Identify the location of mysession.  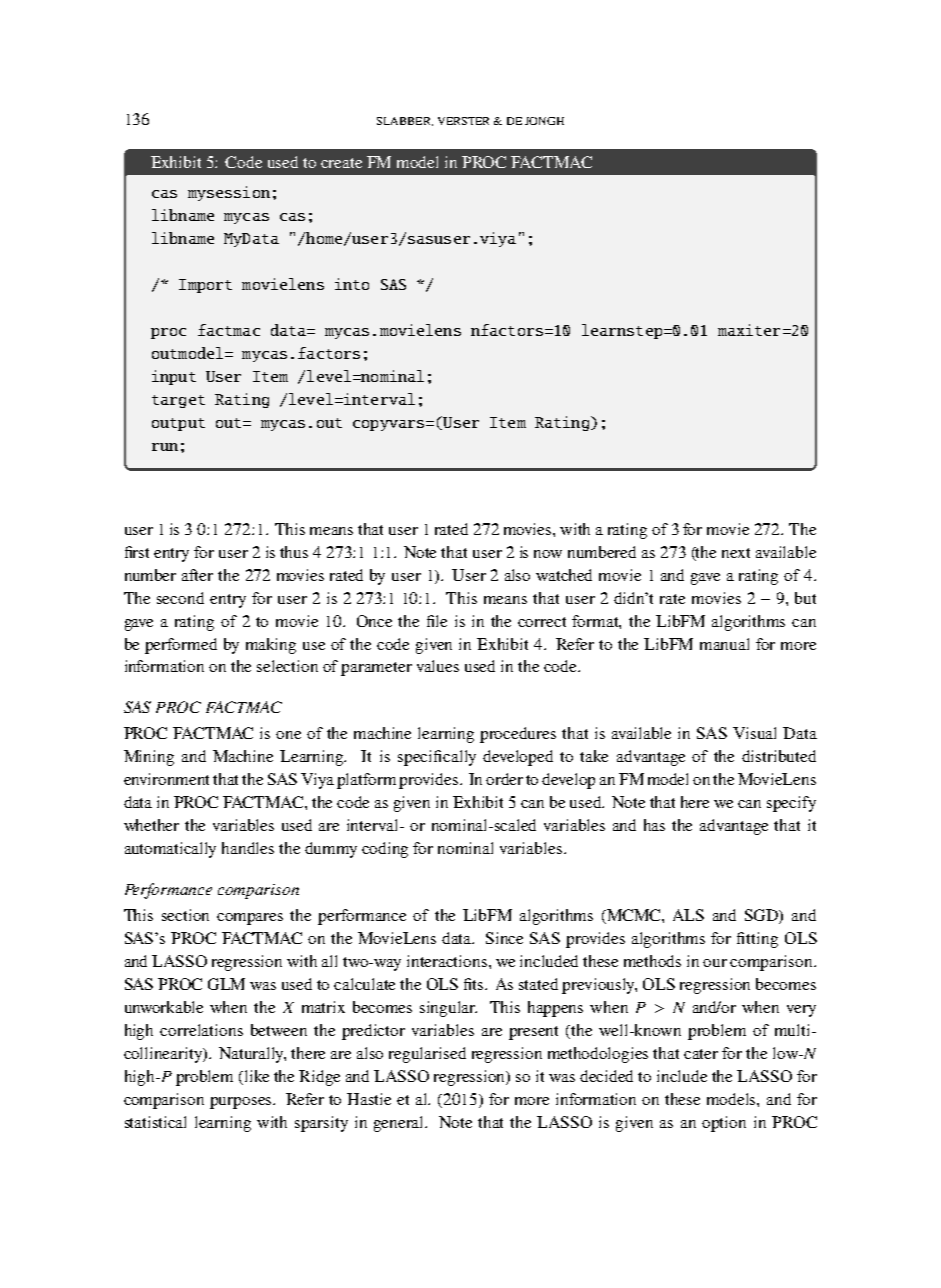
(229, 193).
